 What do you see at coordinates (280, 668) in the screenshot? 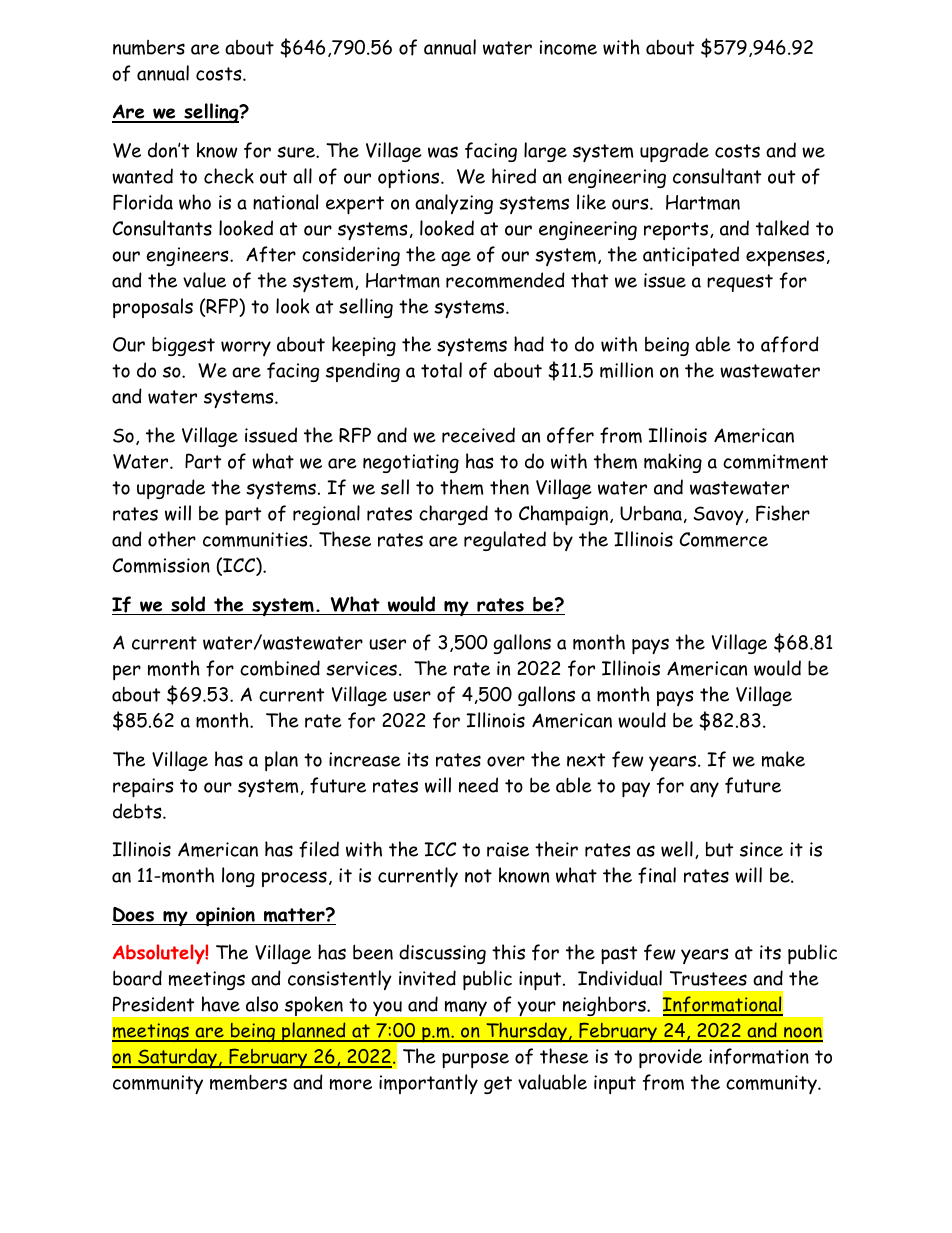
I see `combined` at bounding box center [280, 668].
